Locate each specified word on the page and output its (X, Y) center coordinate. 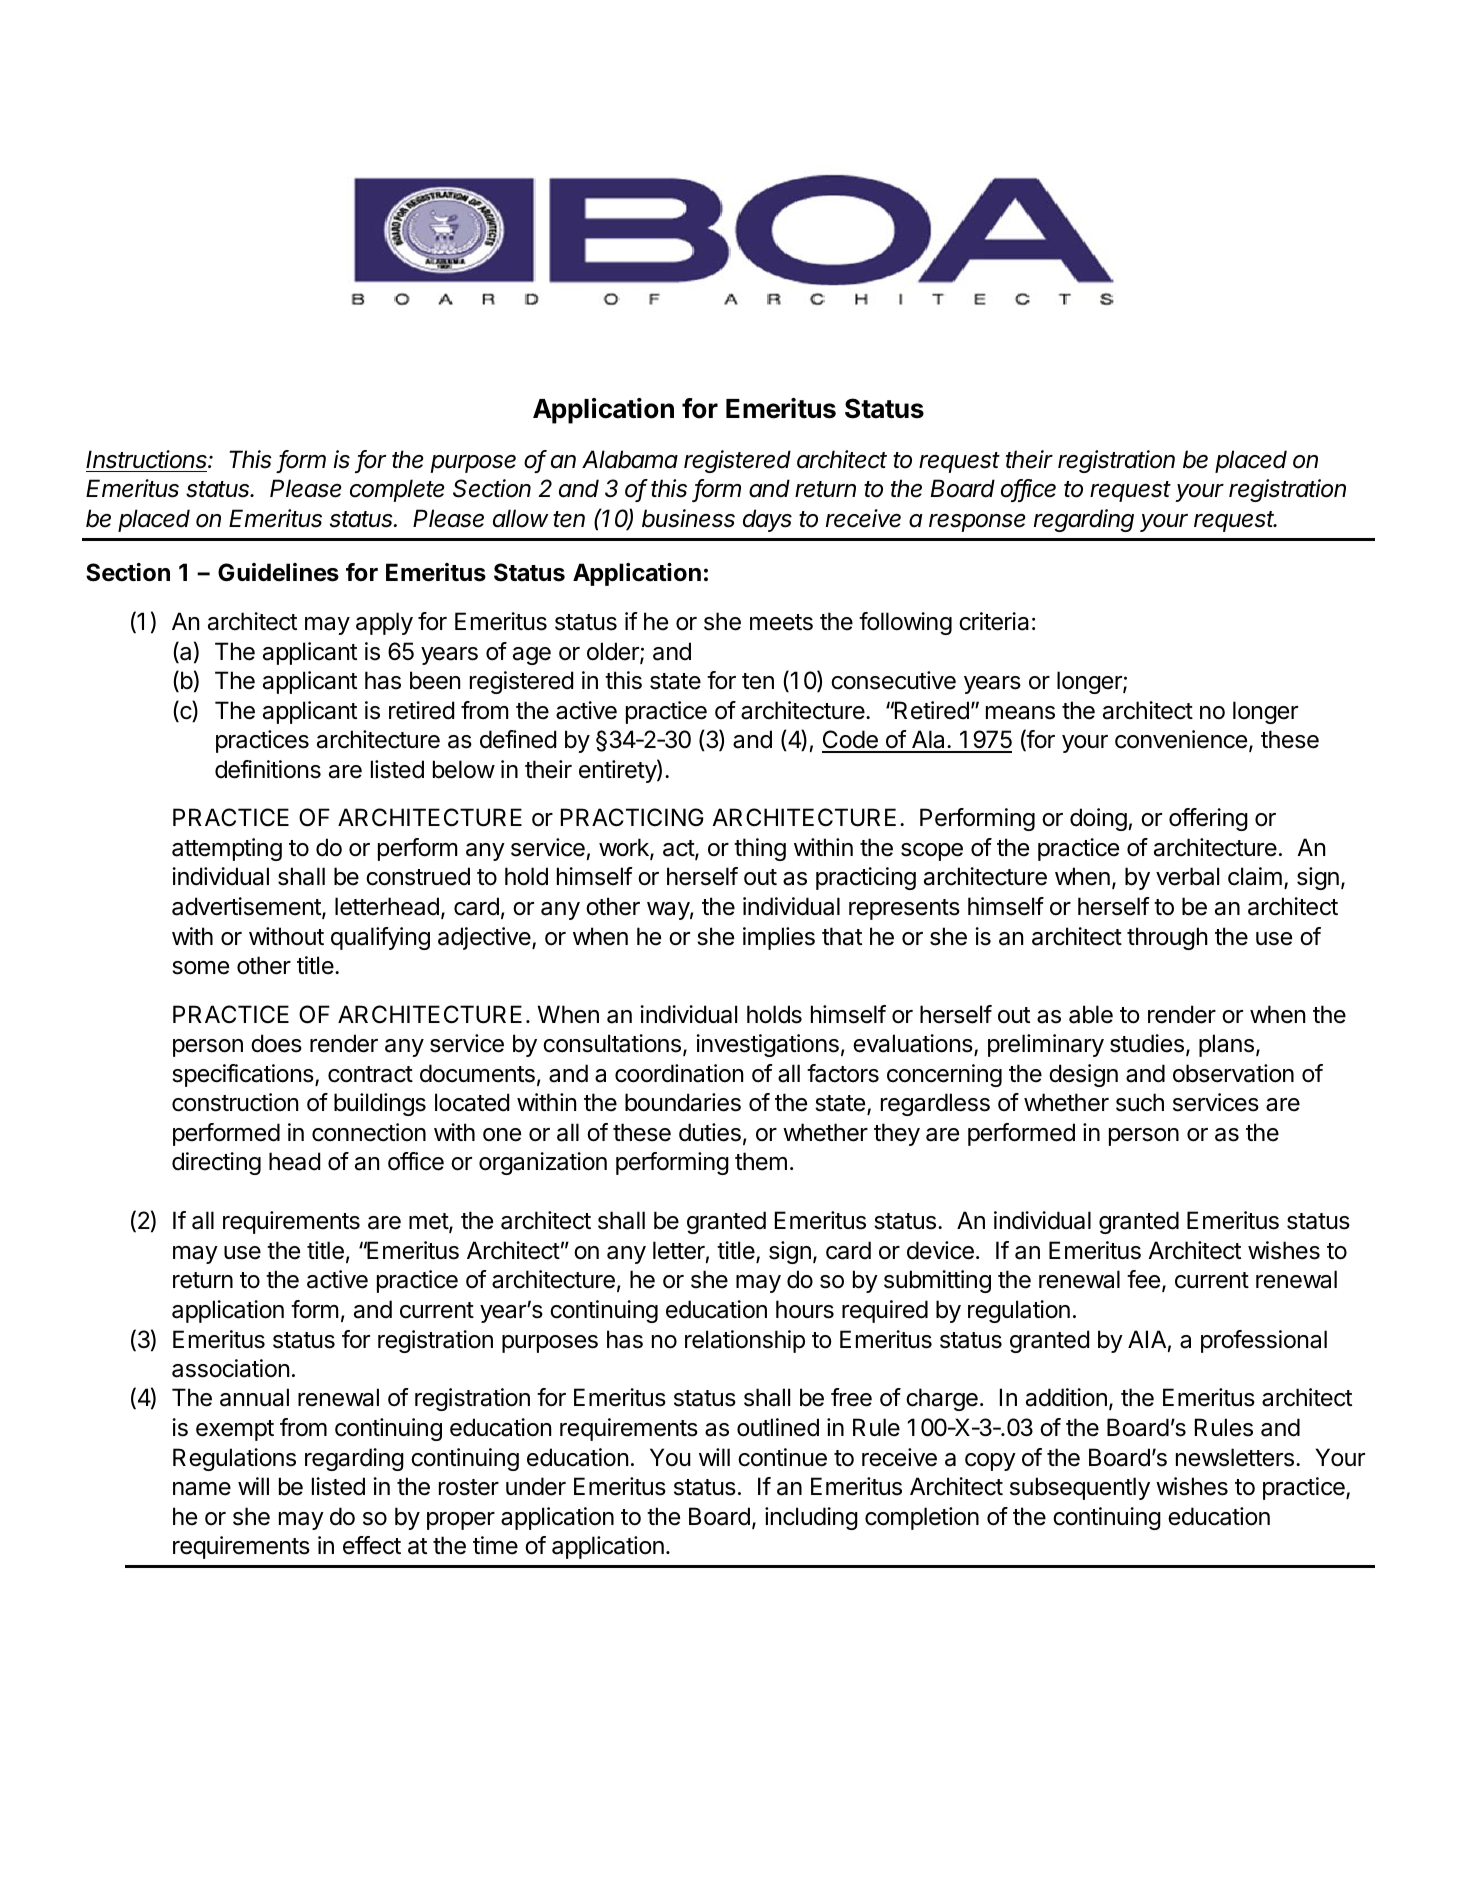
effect (372, 1545)
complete (397, 490)
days (767, 520)
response (977, 523)
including (811, 1518)
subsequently (1080, 1488)
